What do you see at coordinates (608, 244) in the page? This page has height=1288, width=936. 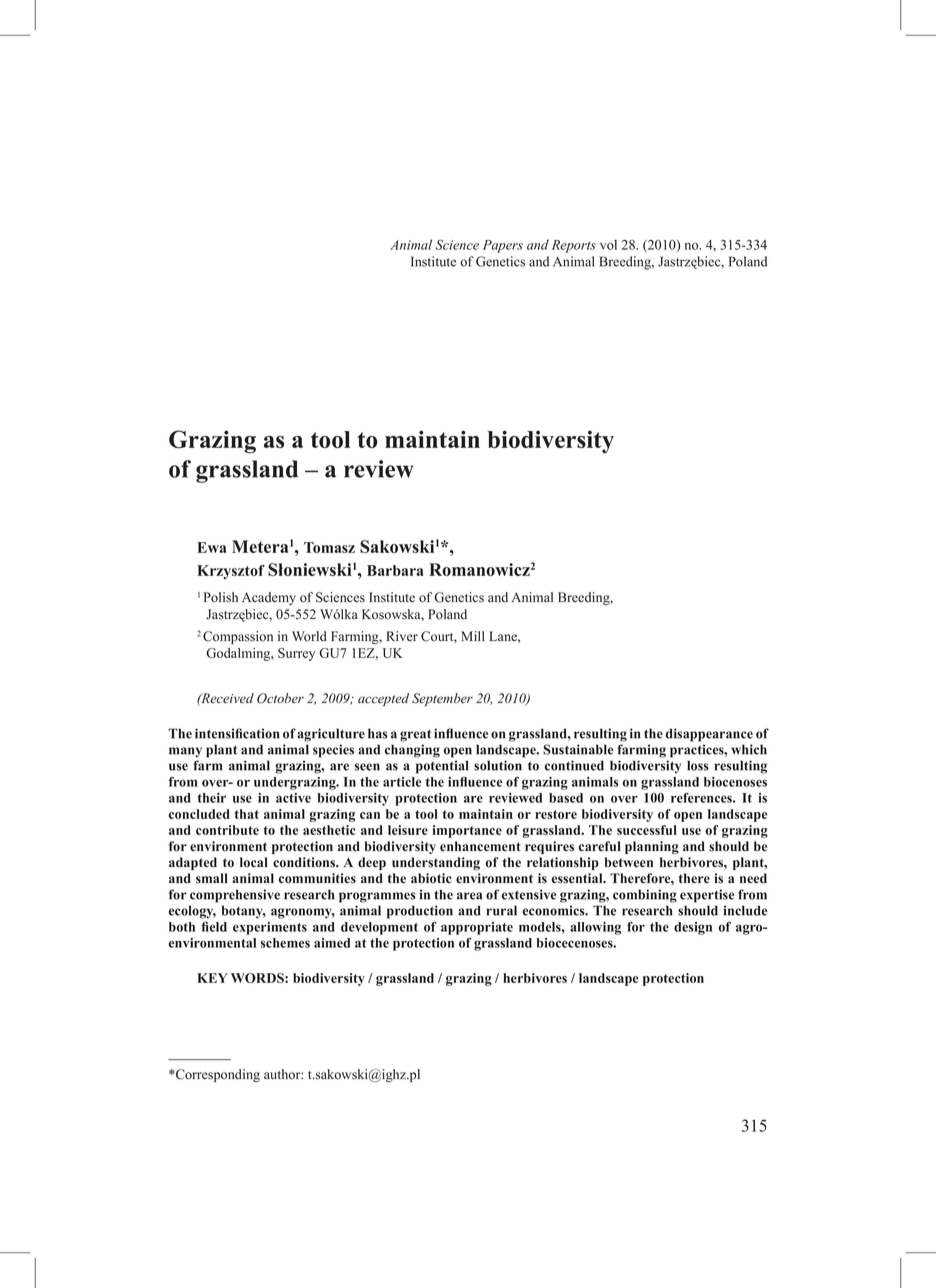 I see `vol` at bounding box center [608, 244].
